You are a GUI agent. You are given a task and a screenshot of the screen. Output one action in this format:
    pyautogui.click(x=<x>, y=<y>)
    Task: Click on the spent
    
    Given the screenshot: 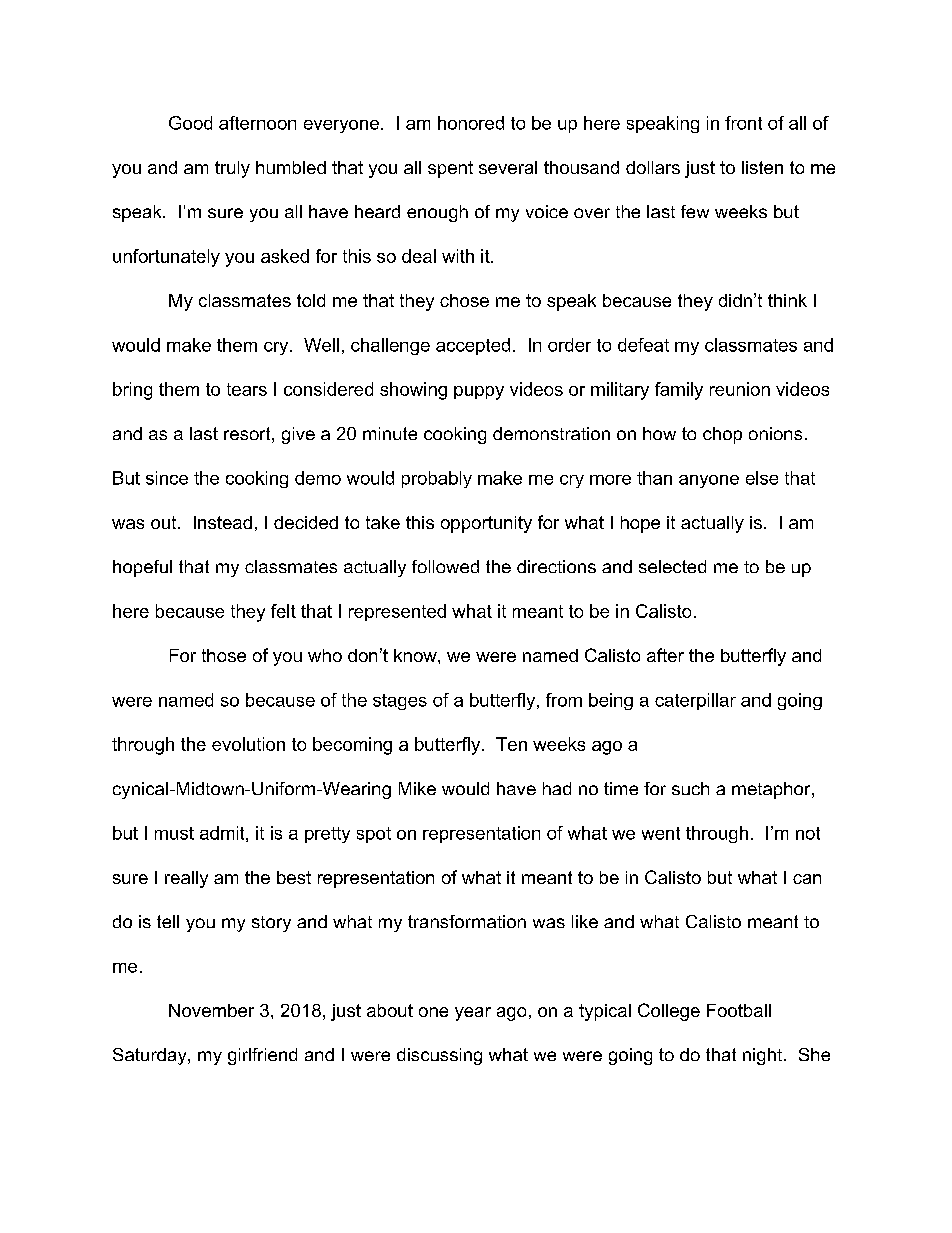 What is the action you would take?
    pyautogui.click(x=450, y=169)
